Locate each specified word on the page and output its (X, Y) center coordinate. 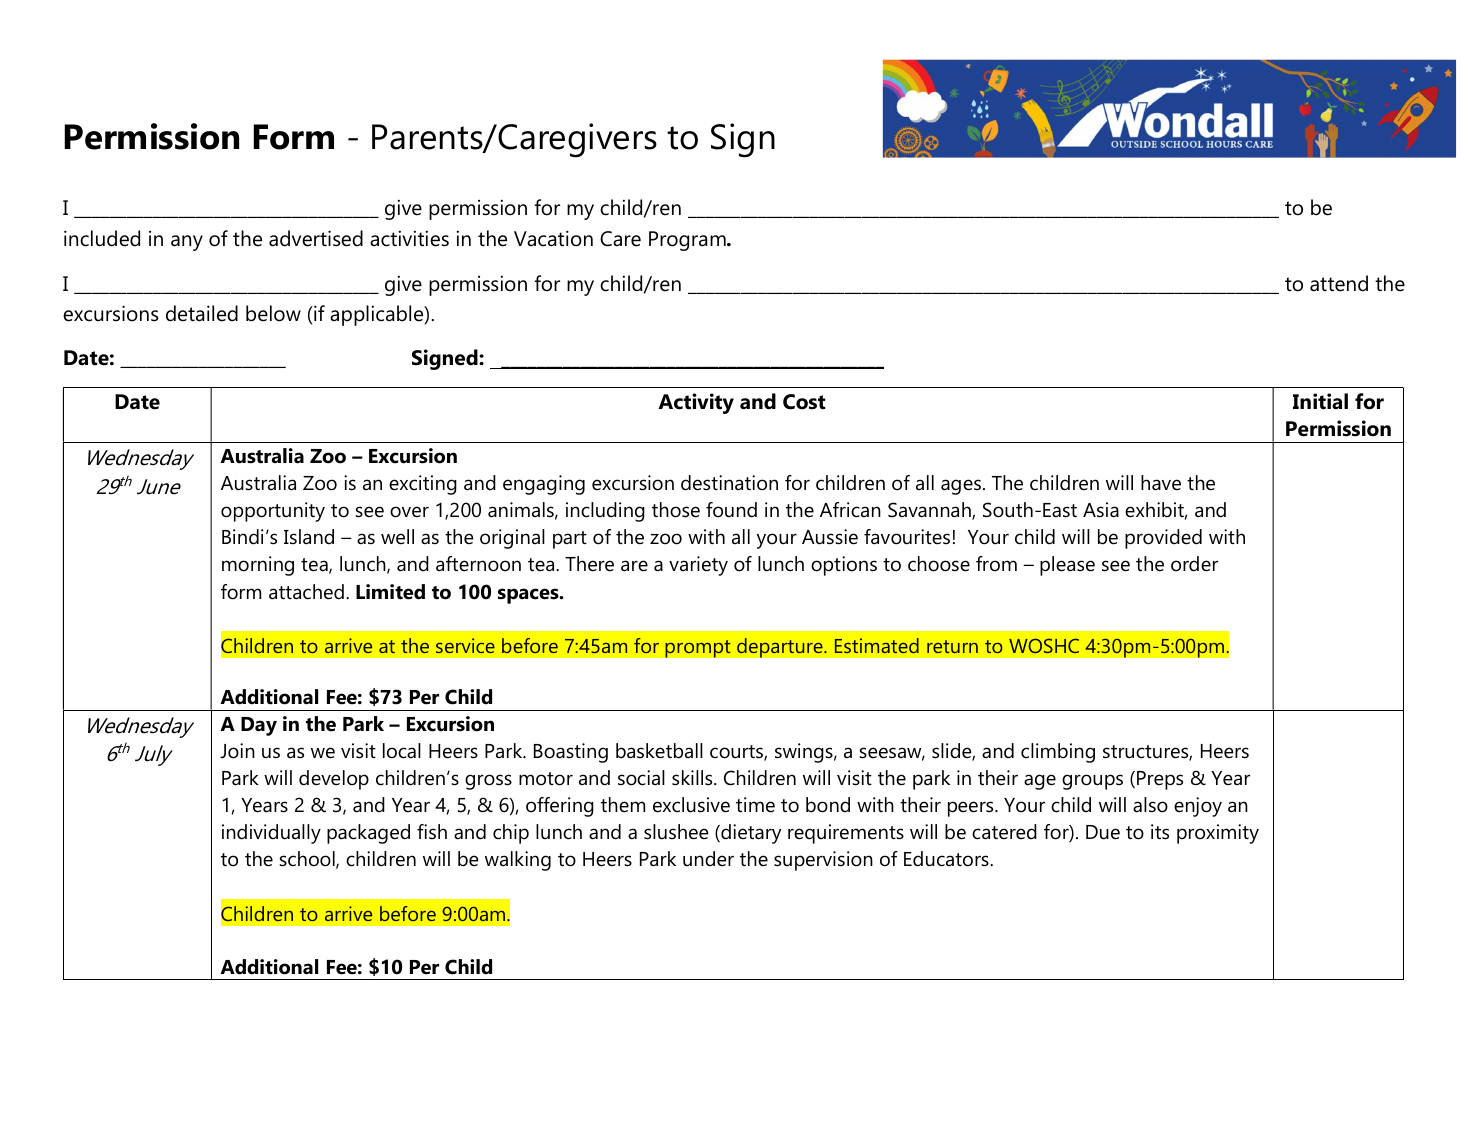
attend (1339, 283)
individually (271, 834)
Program (688, 241)
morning (258, 566)
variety (698, 566)
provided (1163, 539)
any (187, 243)
